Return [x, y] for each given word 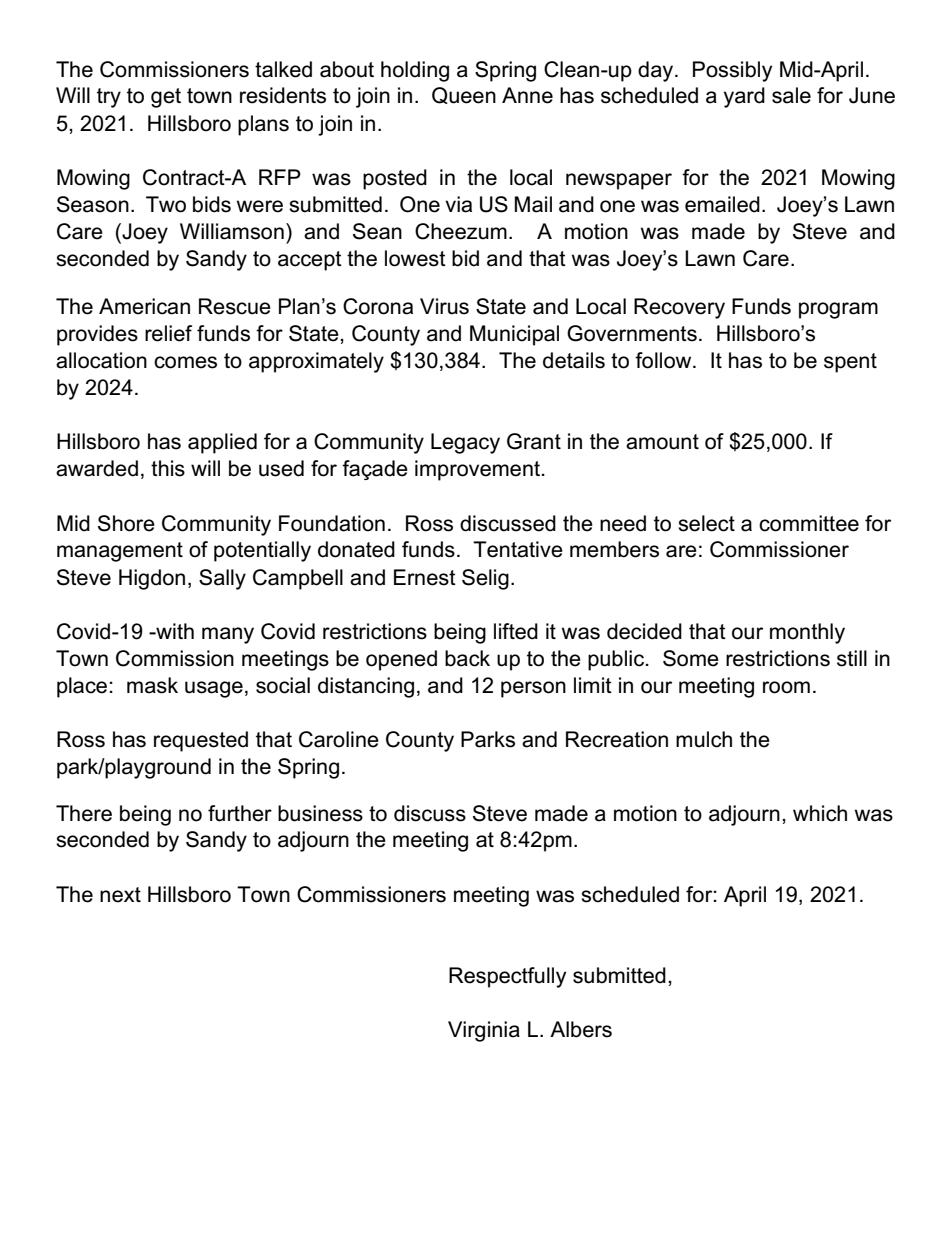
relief [168, 333]
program [838, 310]
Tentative [518, 549]
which [820, 813]
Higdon [152, 579]
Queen [464, 95]
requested [201, 741]
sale [791, 95]
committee [809, 523]
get [166, 98]
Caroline [339, 739]
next [120, 895]
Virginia [484, 1031]
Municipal [514, 335]
